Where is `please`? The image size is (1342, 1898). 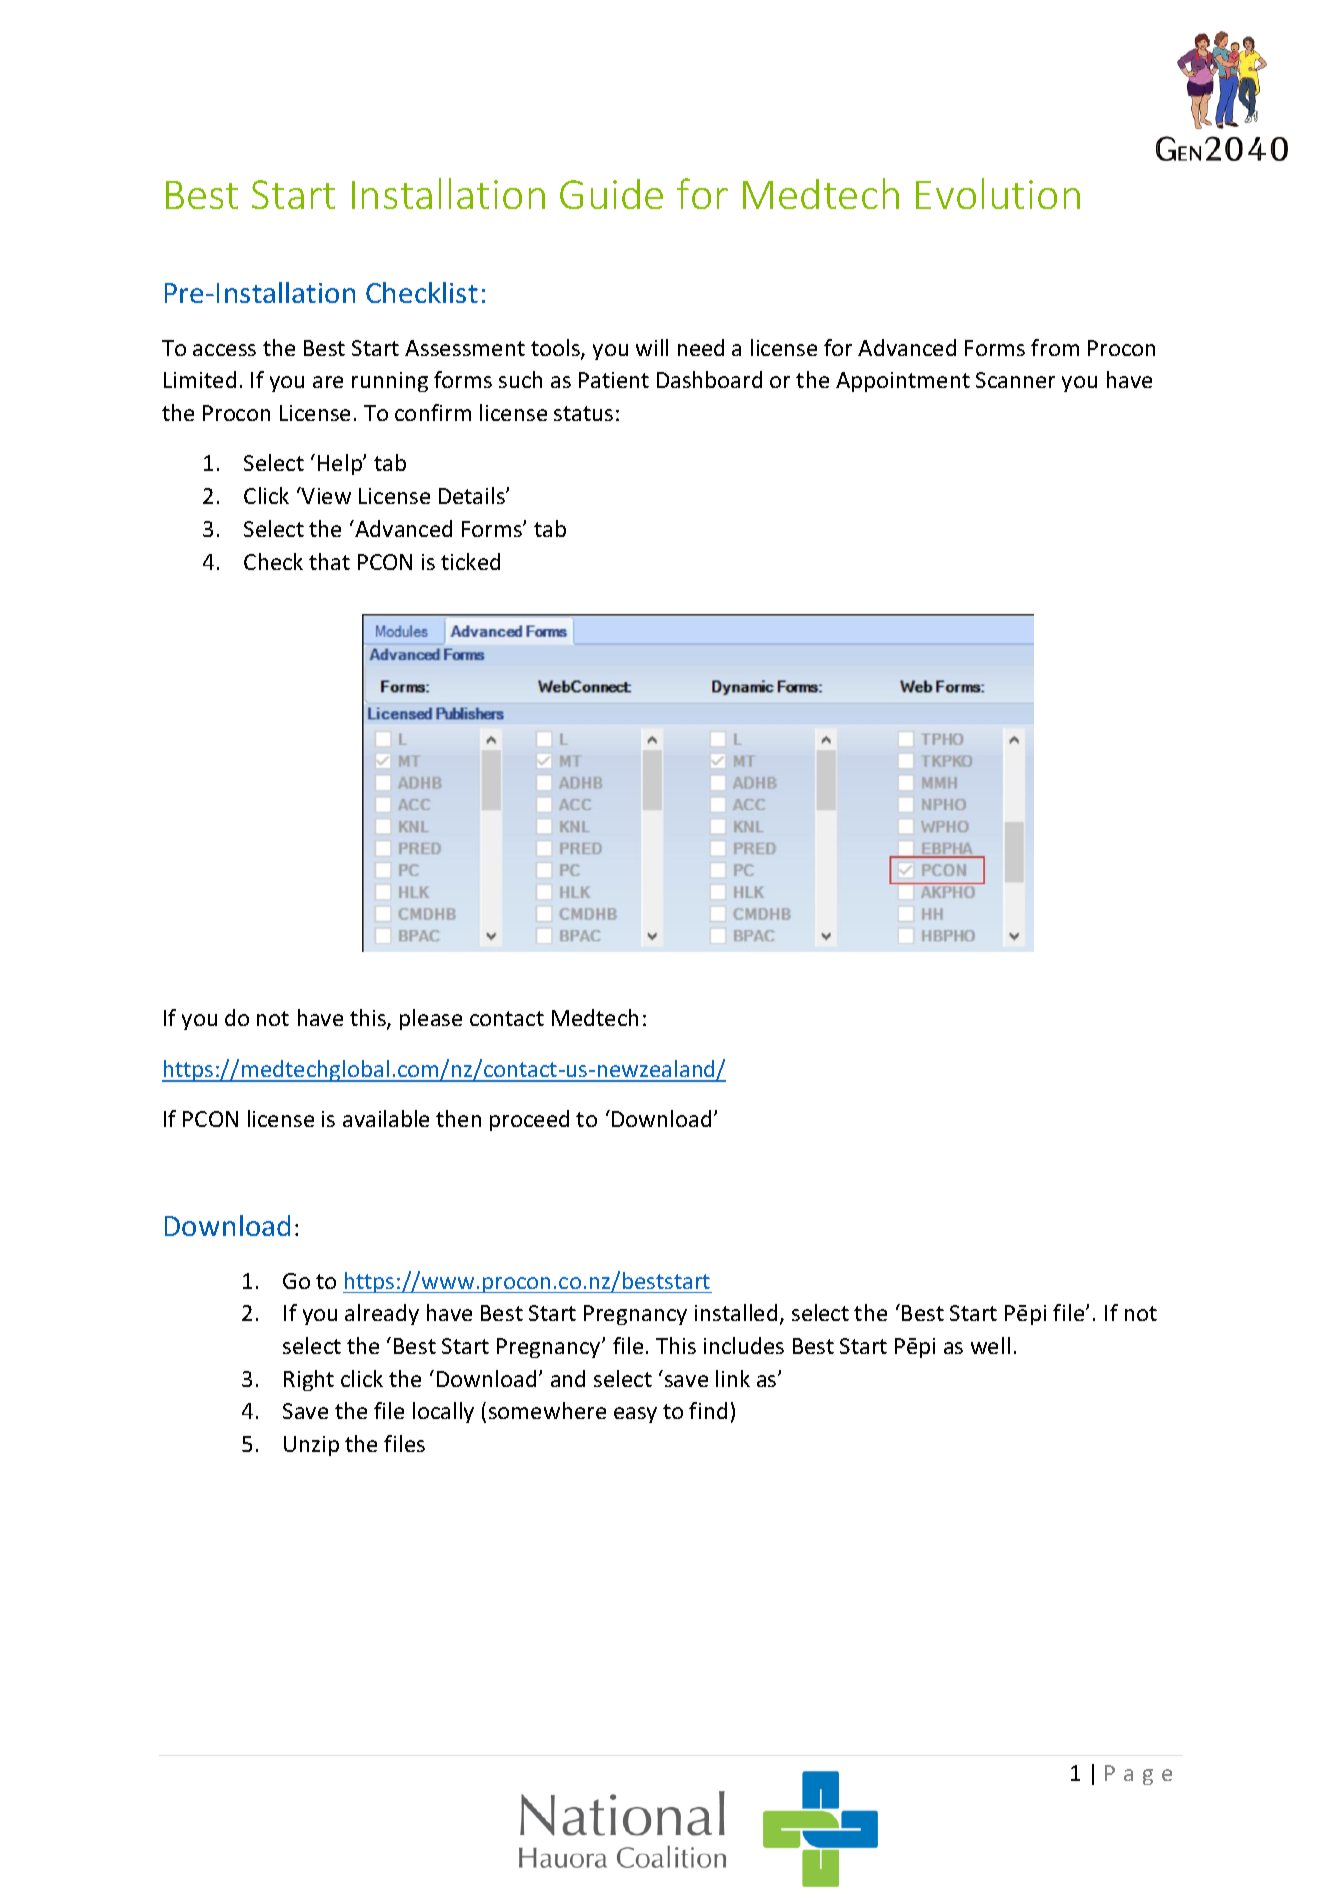
please is located at coordinates (431, 1019).
